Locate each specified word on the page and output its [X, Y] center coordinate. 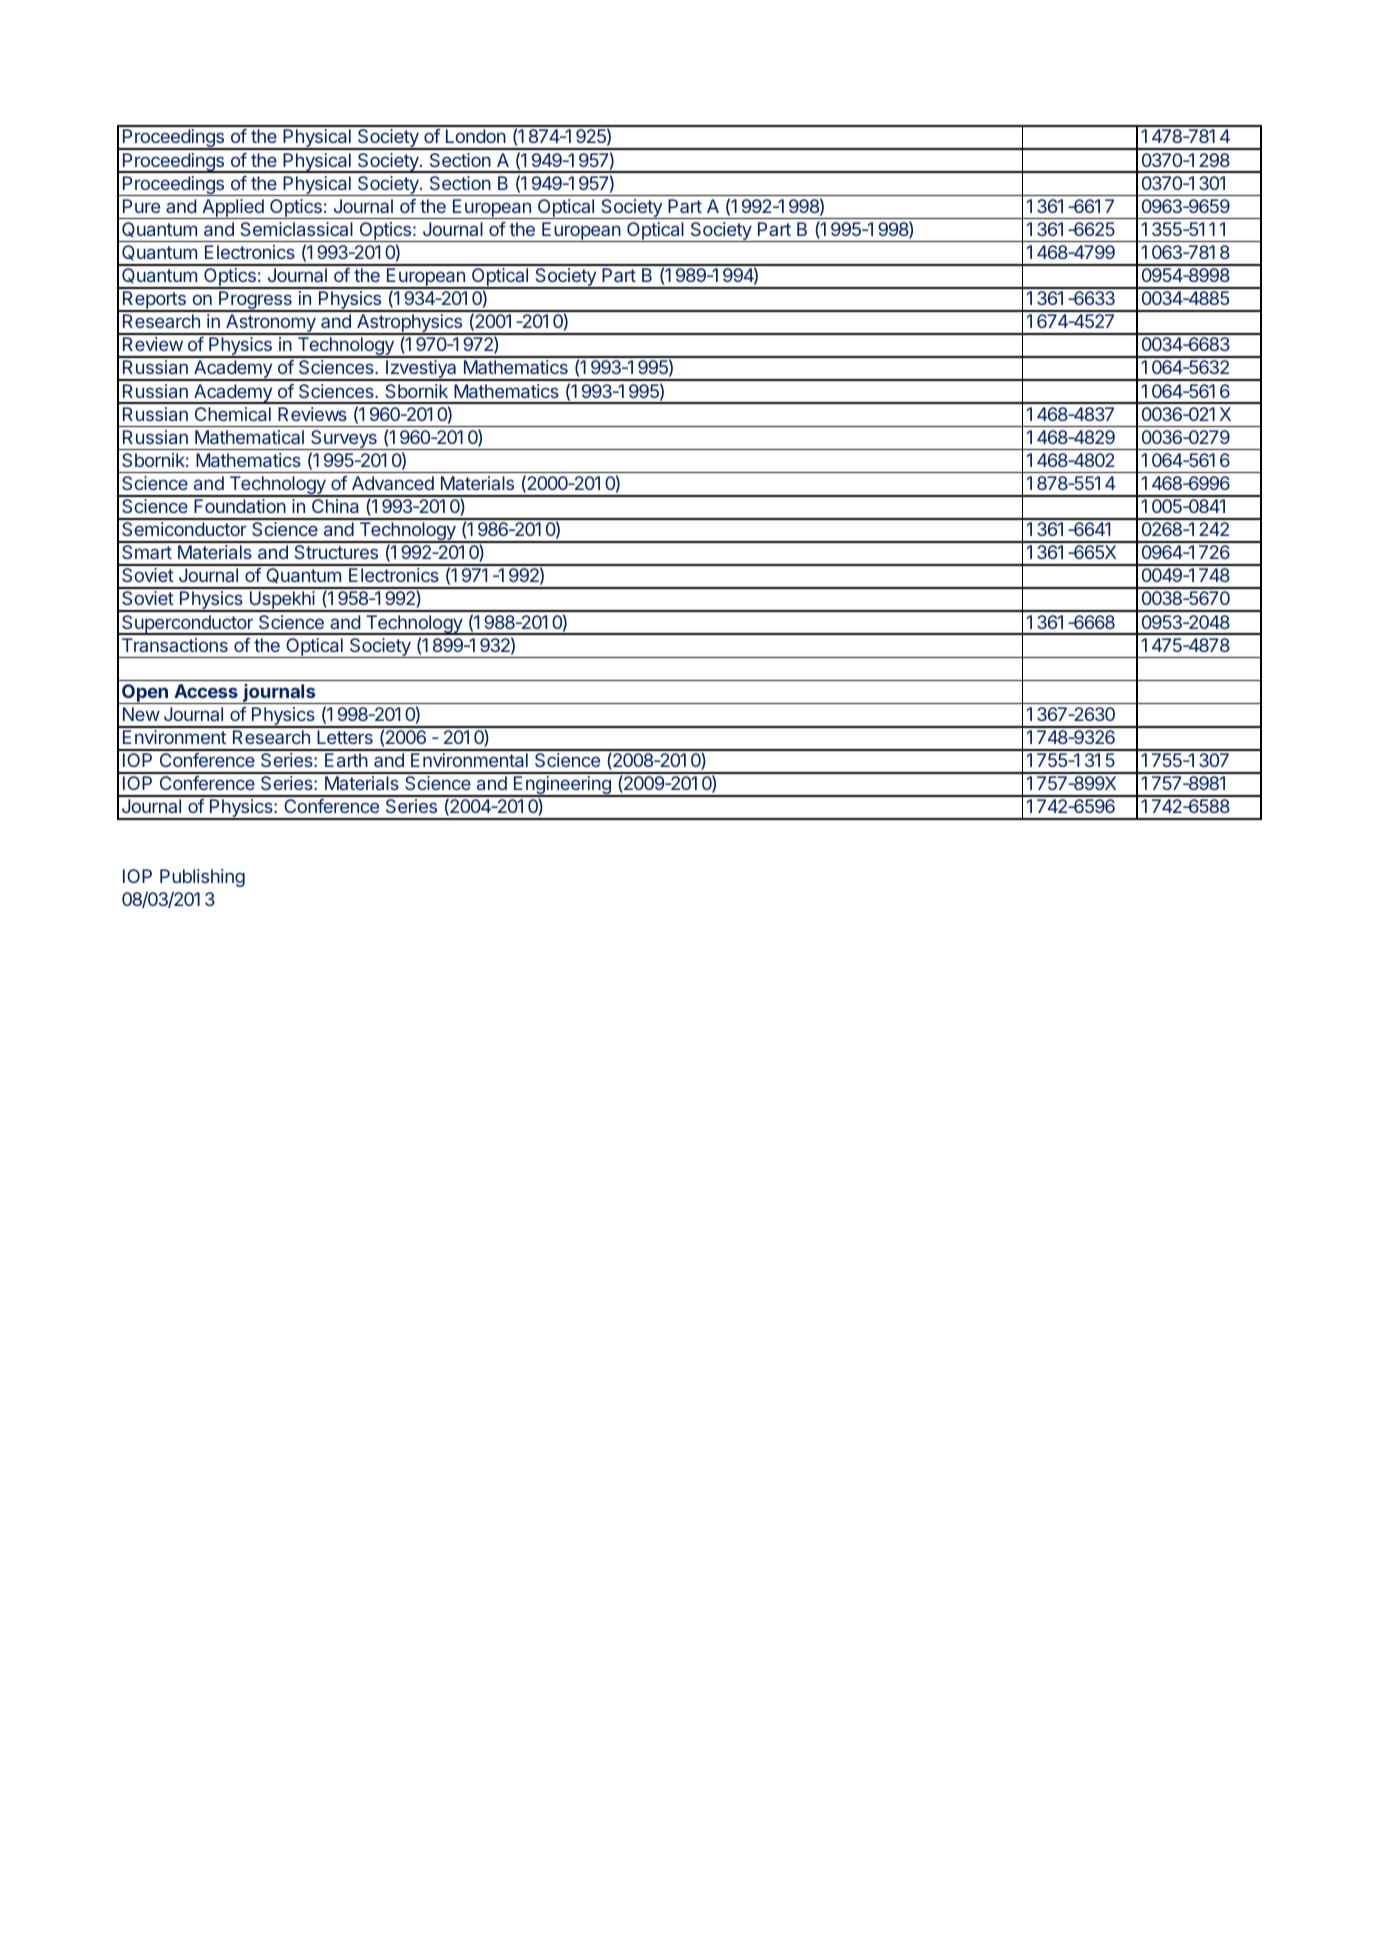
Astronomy [271, 324]
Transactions [175, 645]
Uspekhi [282, 601]
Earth [346, 760]
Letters [345, 737]
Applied [233, 209]
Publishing [202, 878]
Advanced [393, 483]
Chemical [233, 414]
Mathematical [249, 437]
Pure [141, 206]
